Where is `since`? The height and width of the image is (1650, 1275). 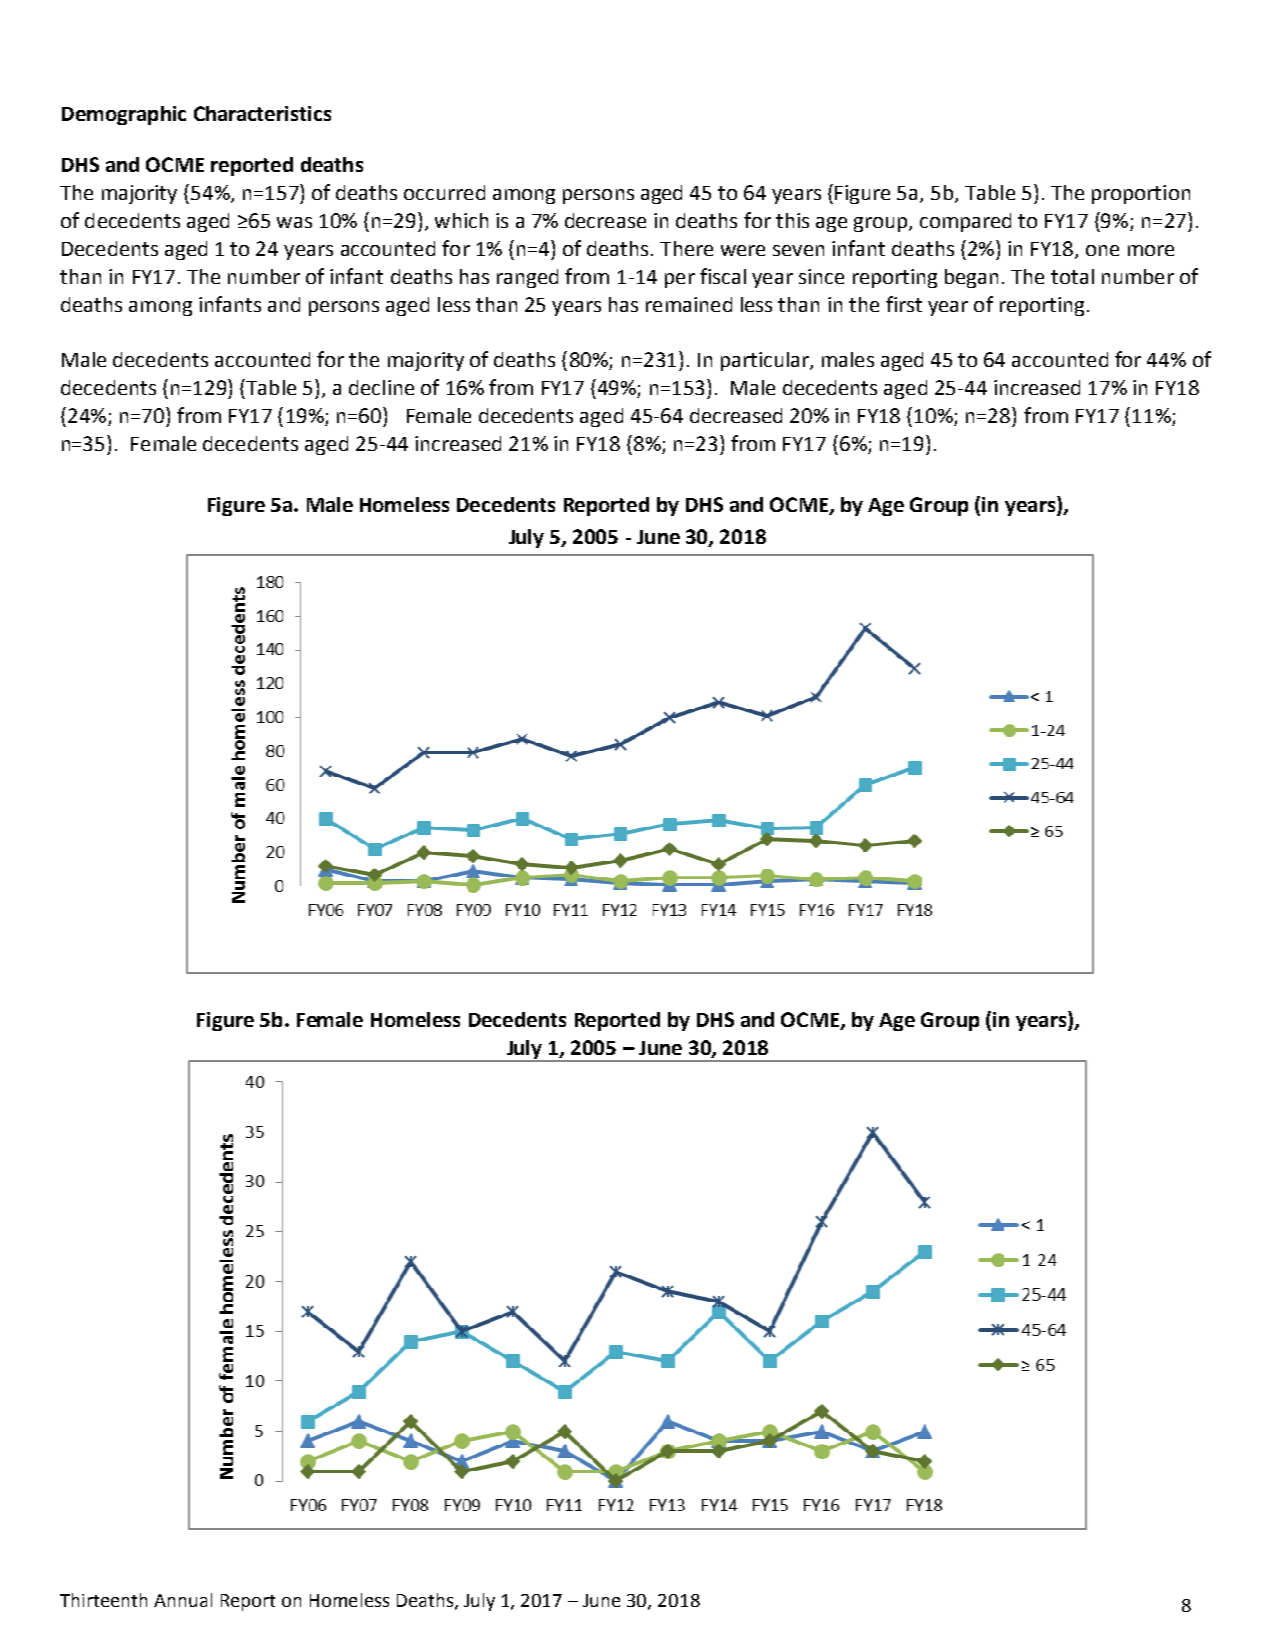 since is located at coordinates (821, 276).
